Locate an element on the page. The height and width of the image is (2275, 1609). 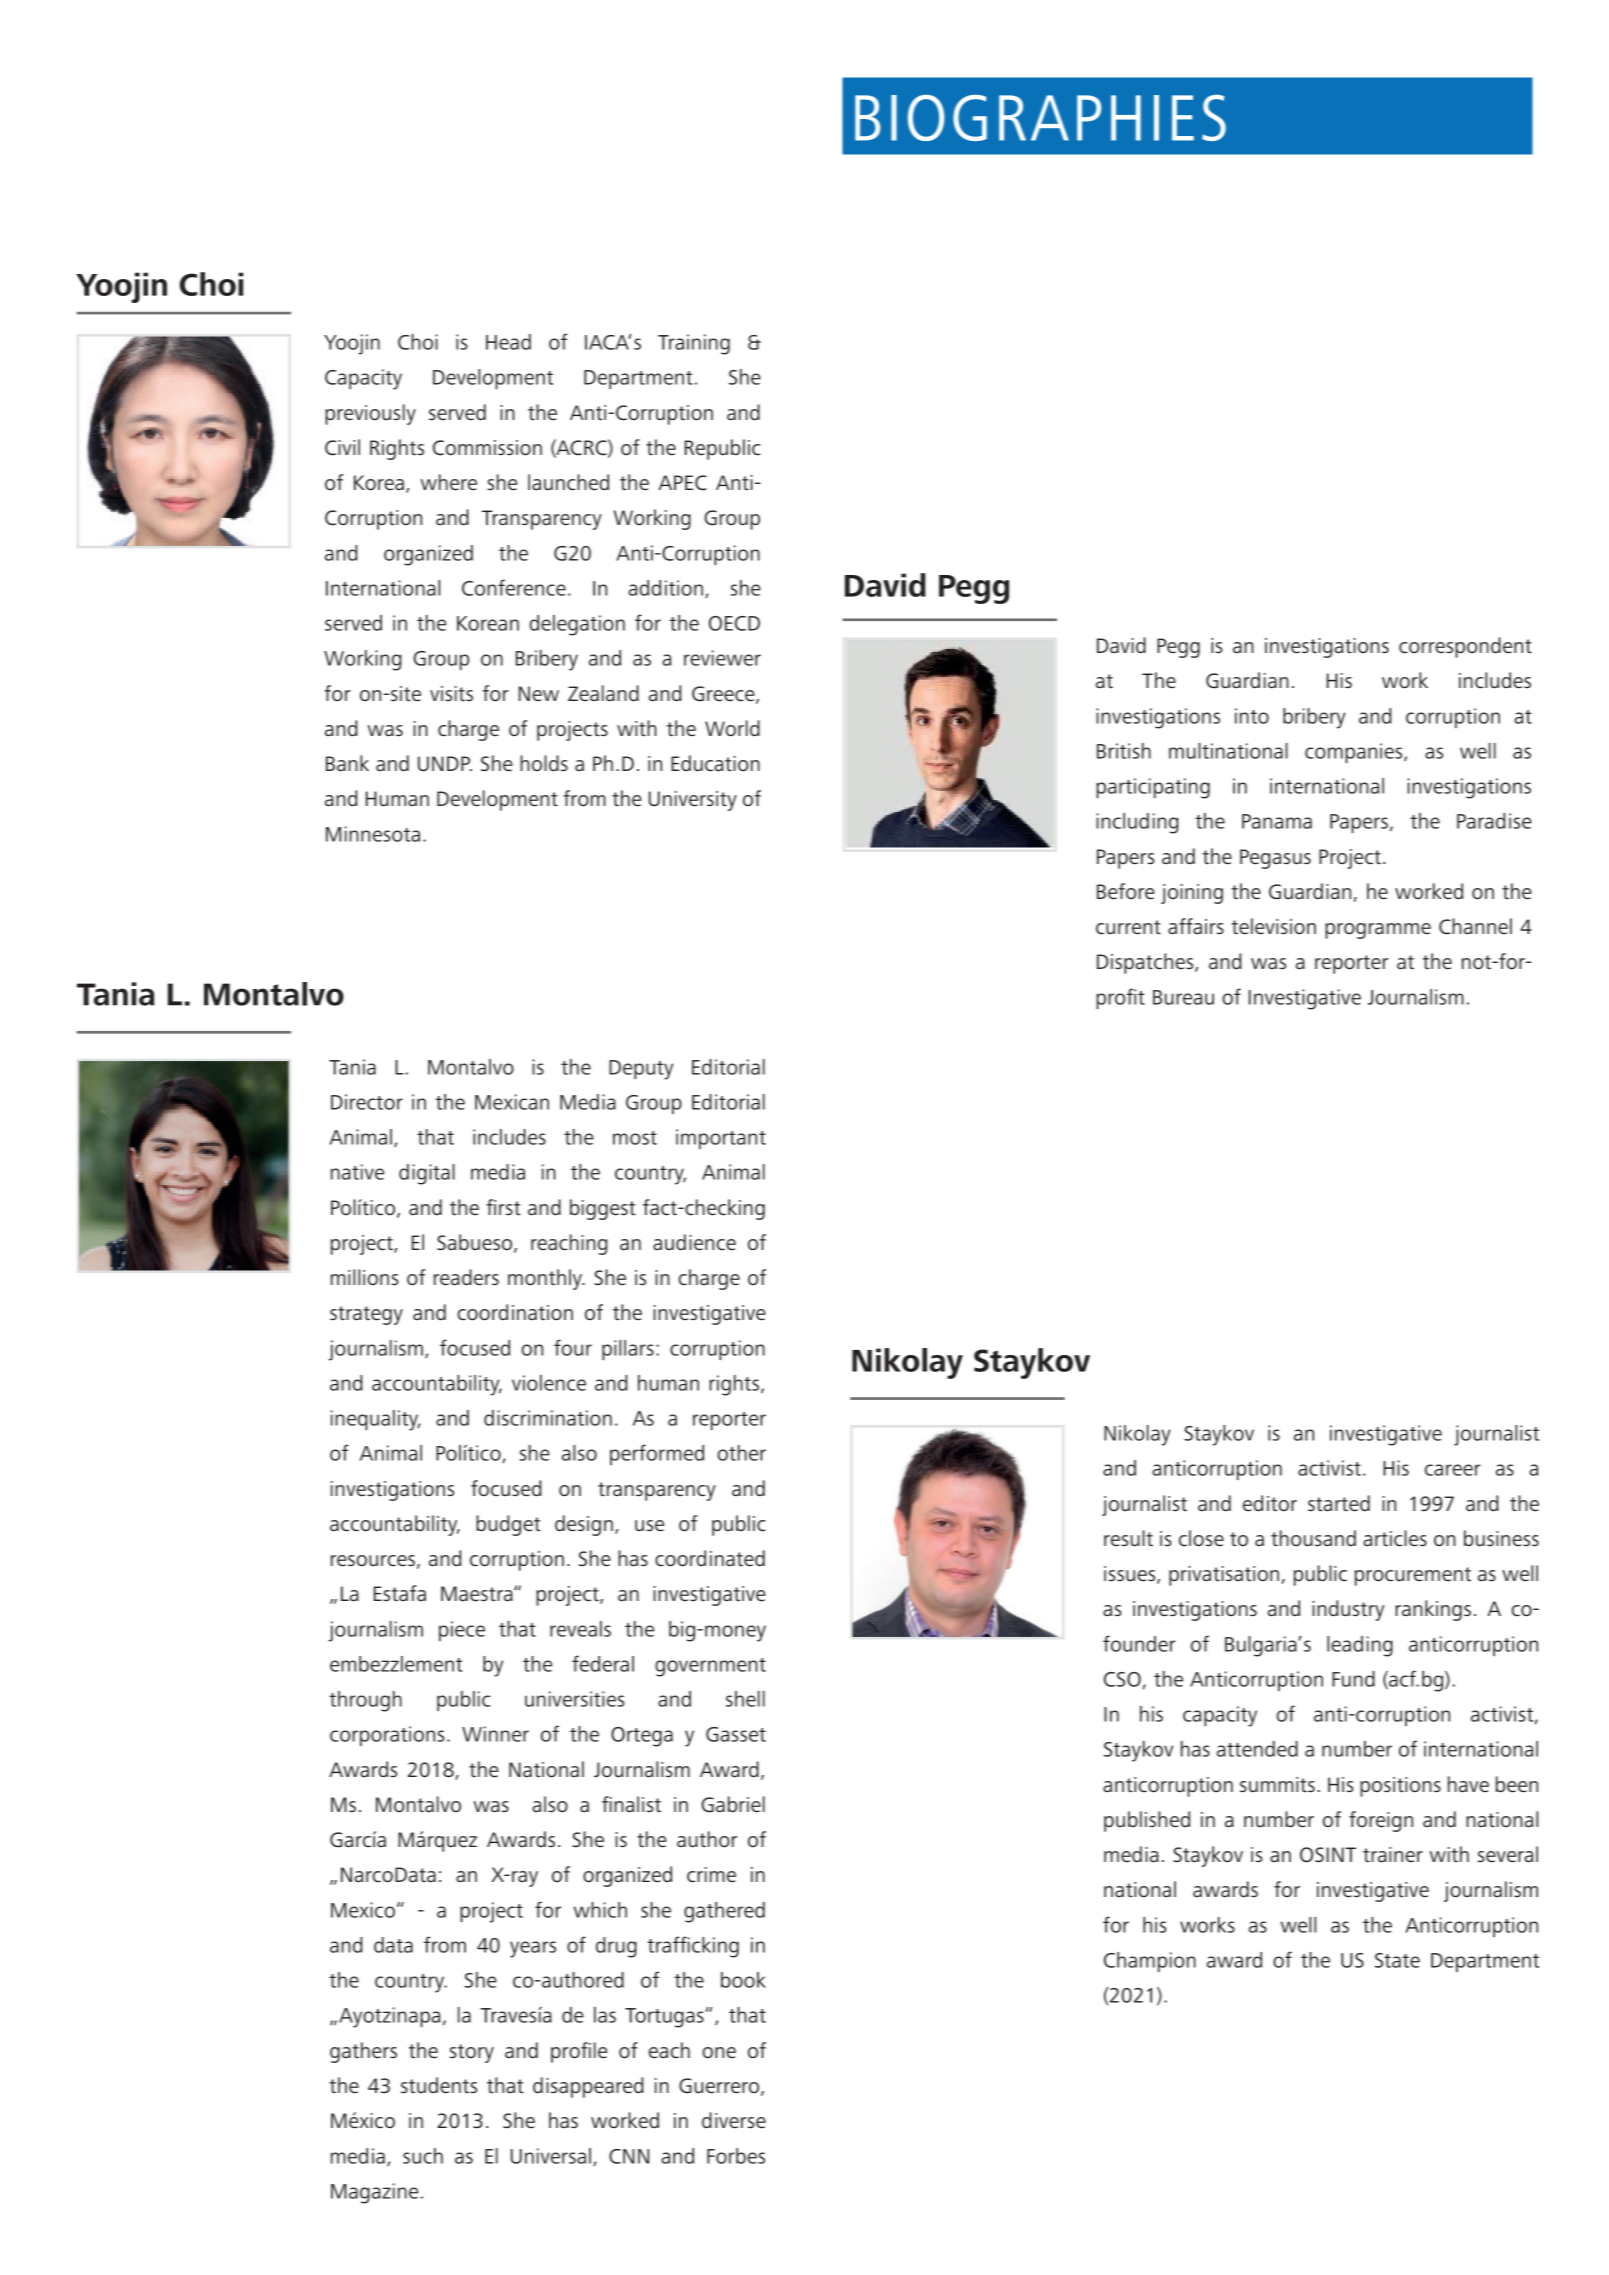
BIOGRAPHIES is located at coordinates (1040, 118).
